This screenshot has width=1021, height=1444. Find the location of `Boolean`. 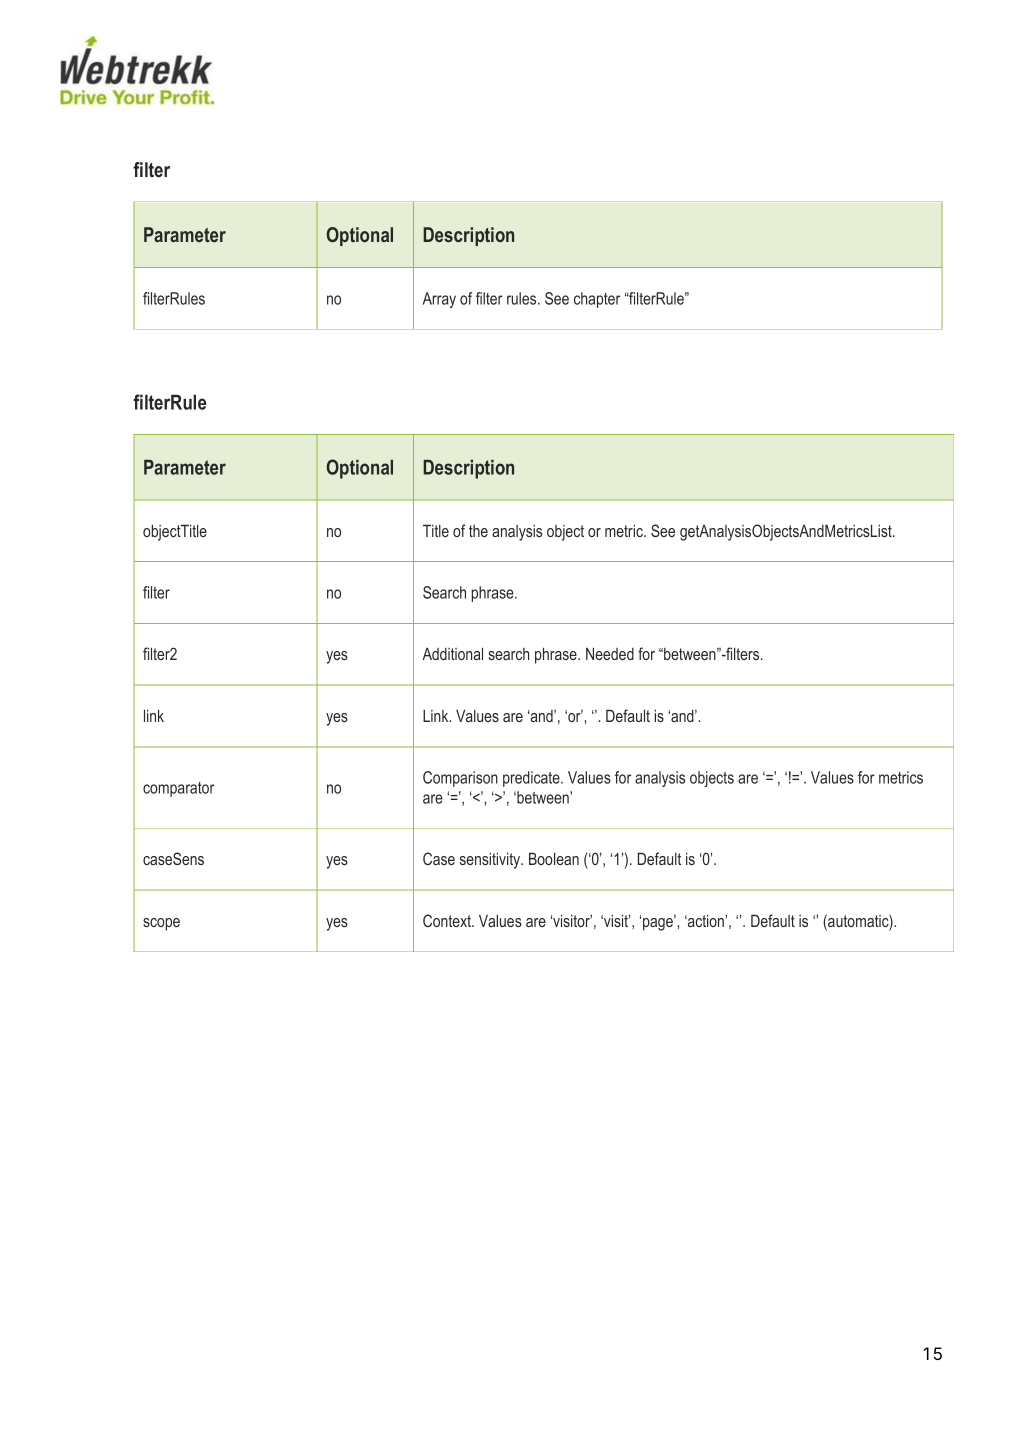

Boolean is located at coordinates (554, 858).
